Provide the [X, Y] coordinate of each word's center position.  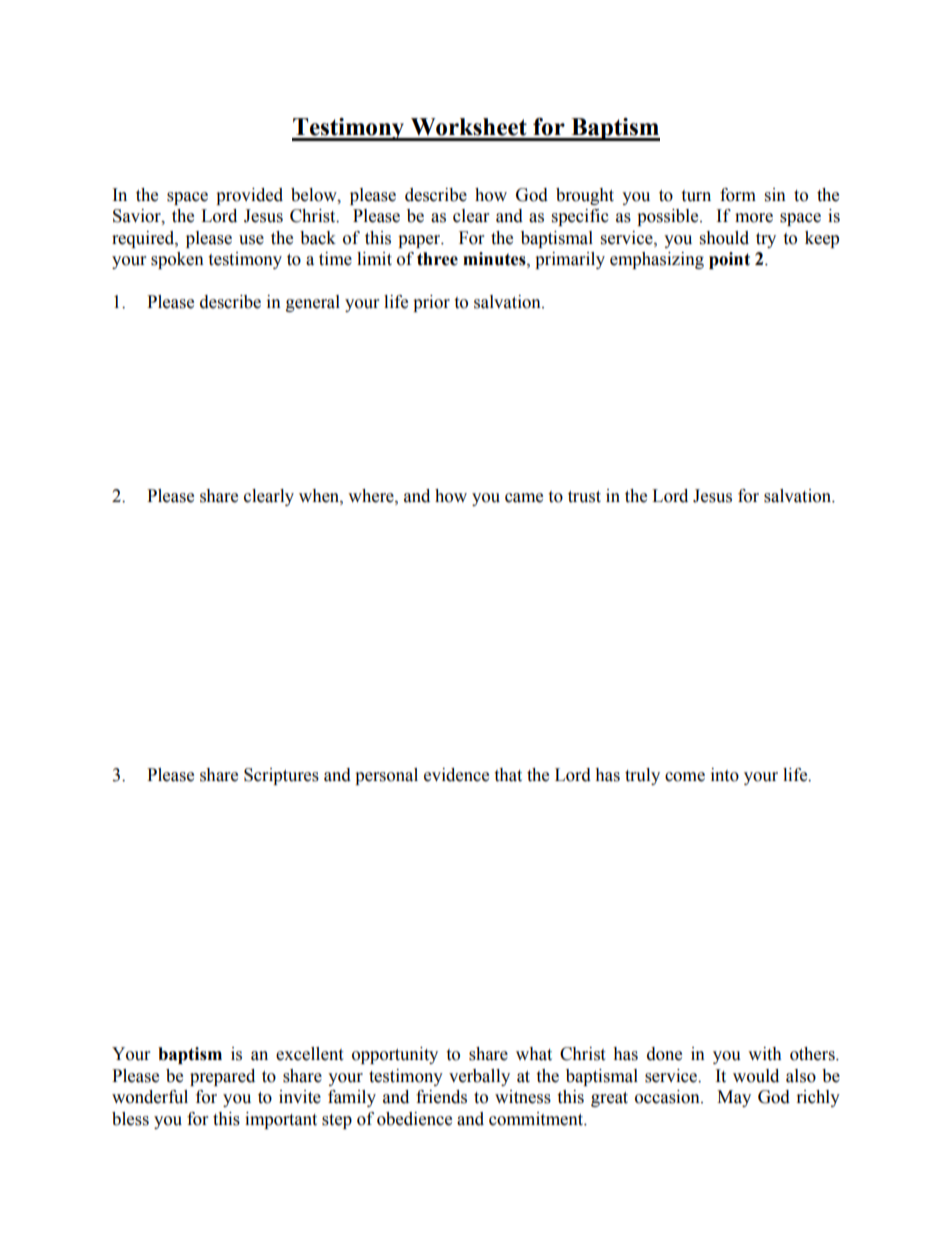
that [508, 775]
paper [420, 241]
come [685, 777]
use [251, 240]
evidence [456, 775]
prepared [222, 1077]
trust [584, 497]
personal [386, 776]
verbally [479, 1077]
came [524, 498]
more [754, 218]
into [725, 775]
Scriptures [281, 776]
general [313, 303]
